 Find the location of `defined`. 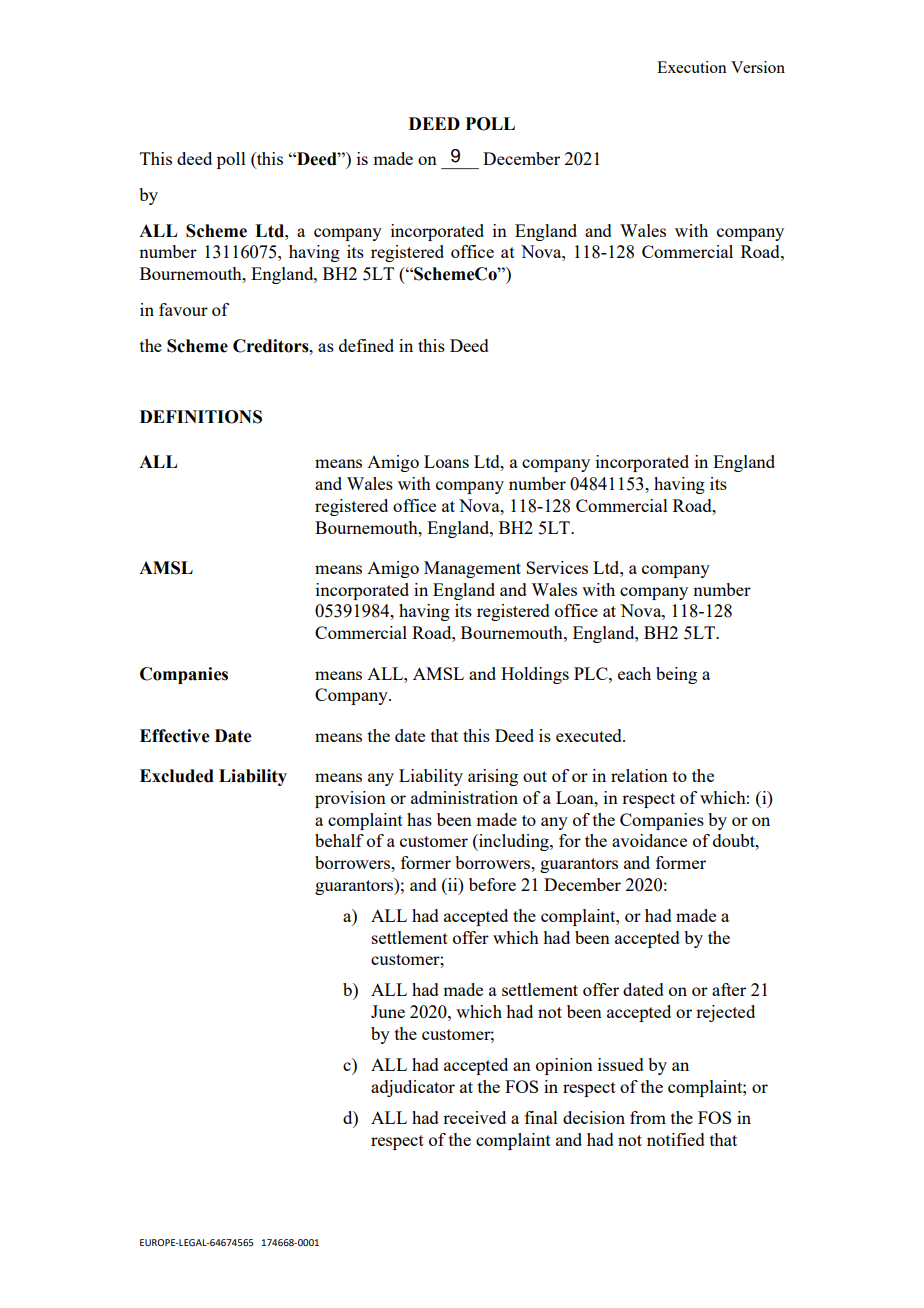

defined is located at coordinates (366, 345).
